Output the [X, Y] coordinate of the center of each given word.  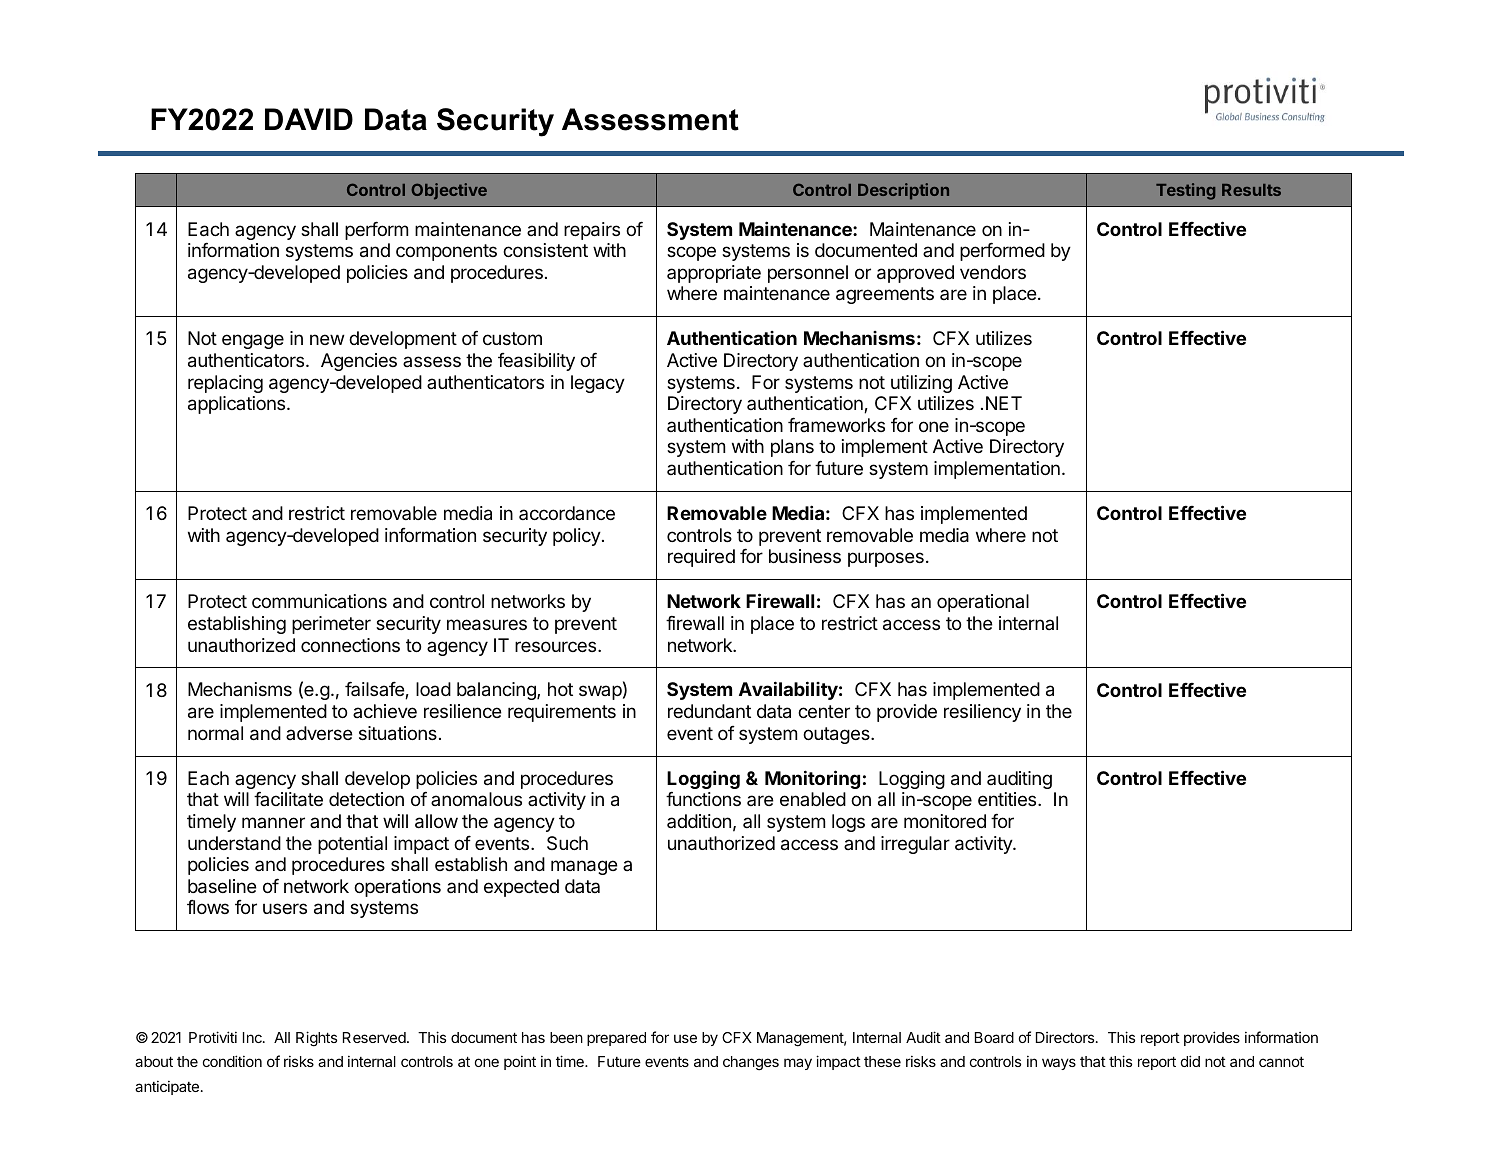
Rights [316, 1039]
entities [1008, 799]
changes [751, 1063]
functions [703, 798]
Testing [1185, 191]
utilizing [921, 384]
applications [238, 405]
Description [903, 191]
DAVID [309, 119]
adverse [319, 733]
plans [792, 448]
